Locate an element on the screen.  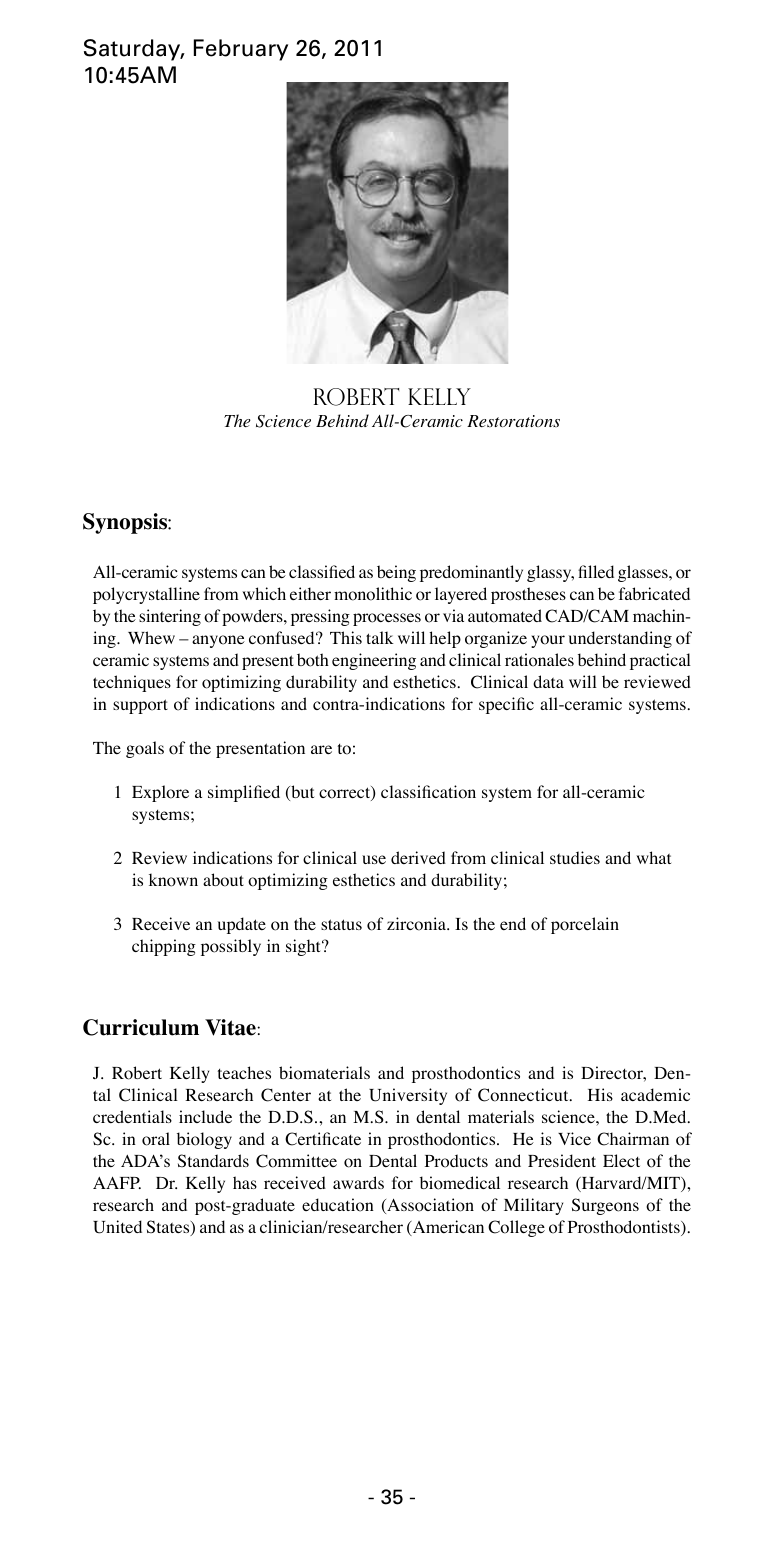
talk is located at coordinates (380, 637).
